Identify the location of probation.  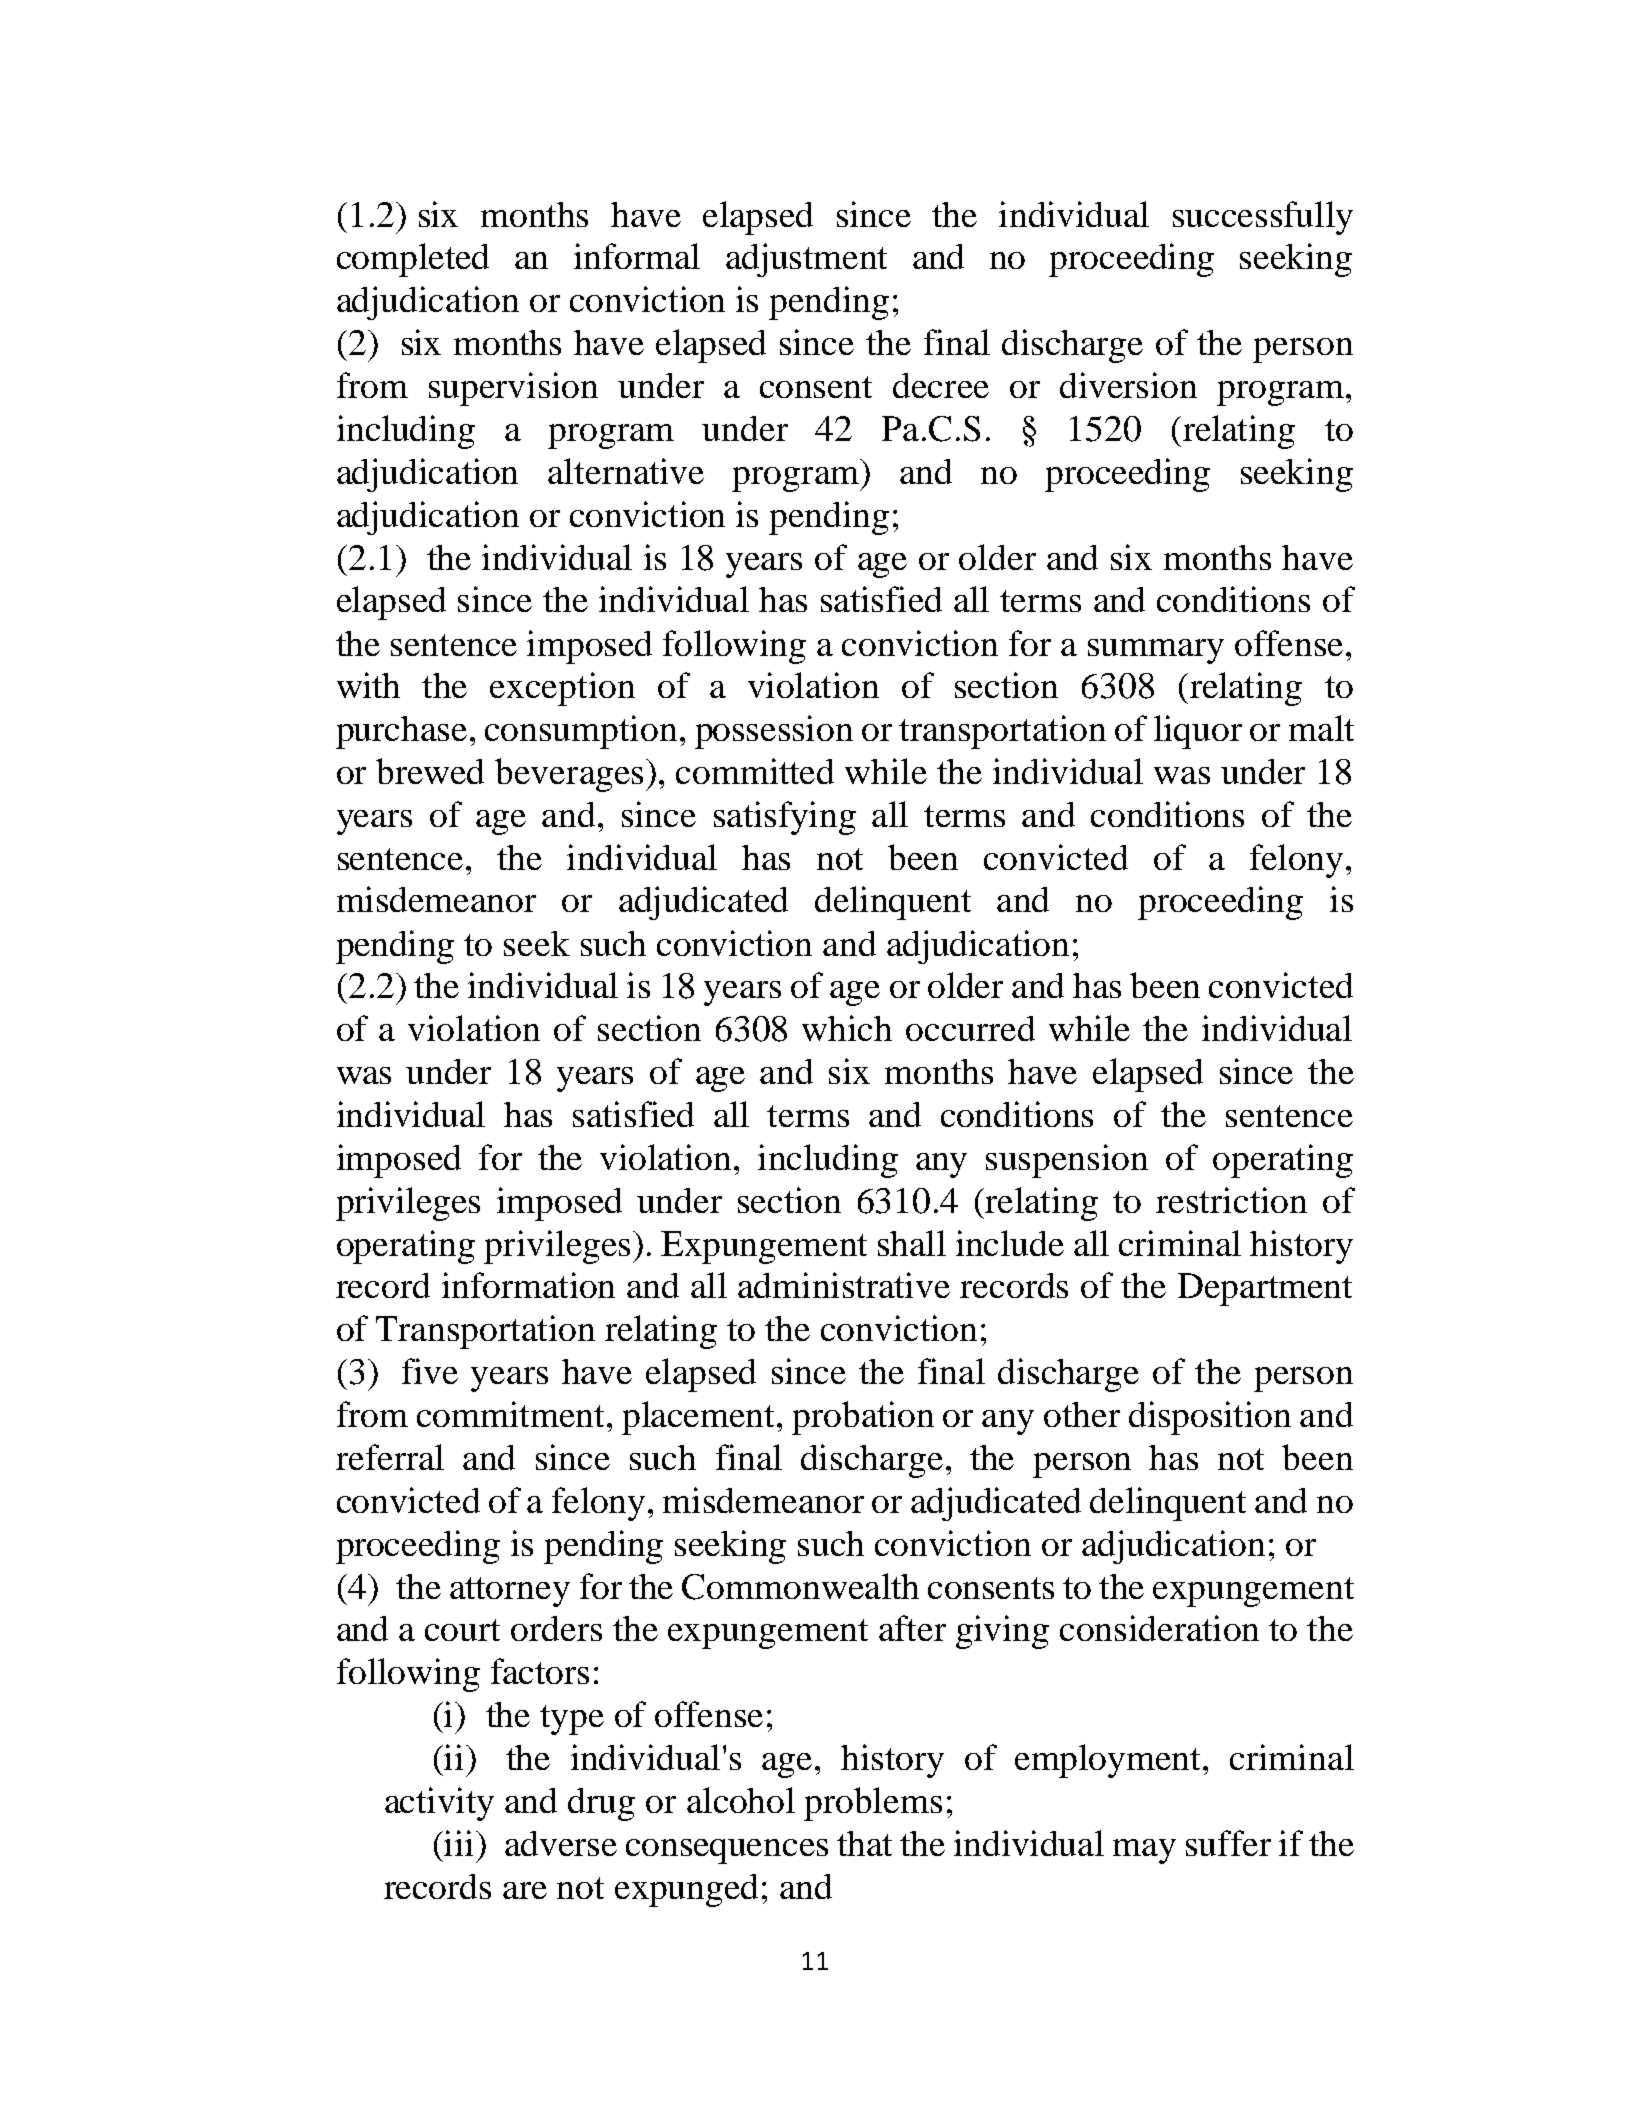
(863, 1418).
